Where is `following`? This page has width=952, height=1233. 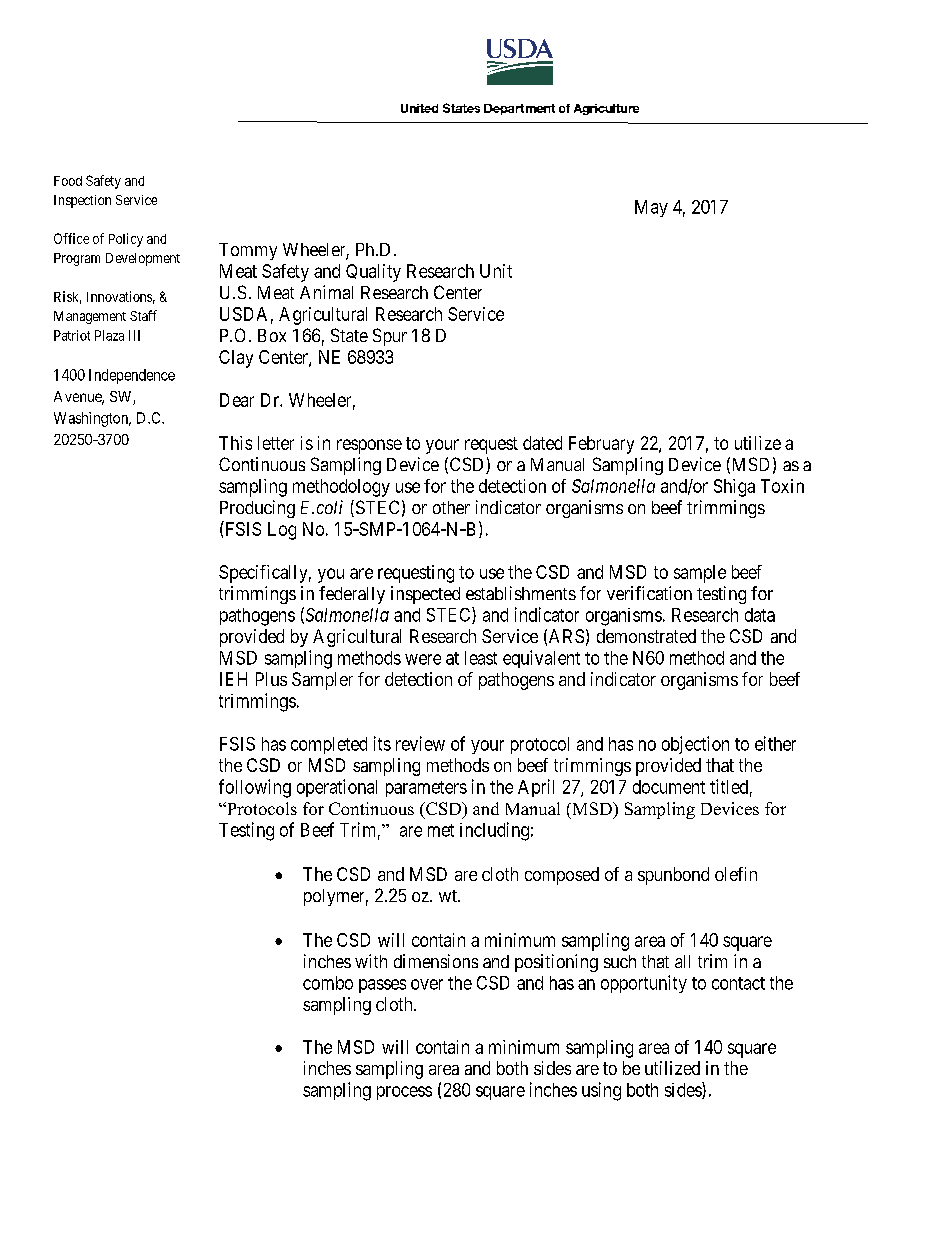
following is located at coordinates (255, 788).
